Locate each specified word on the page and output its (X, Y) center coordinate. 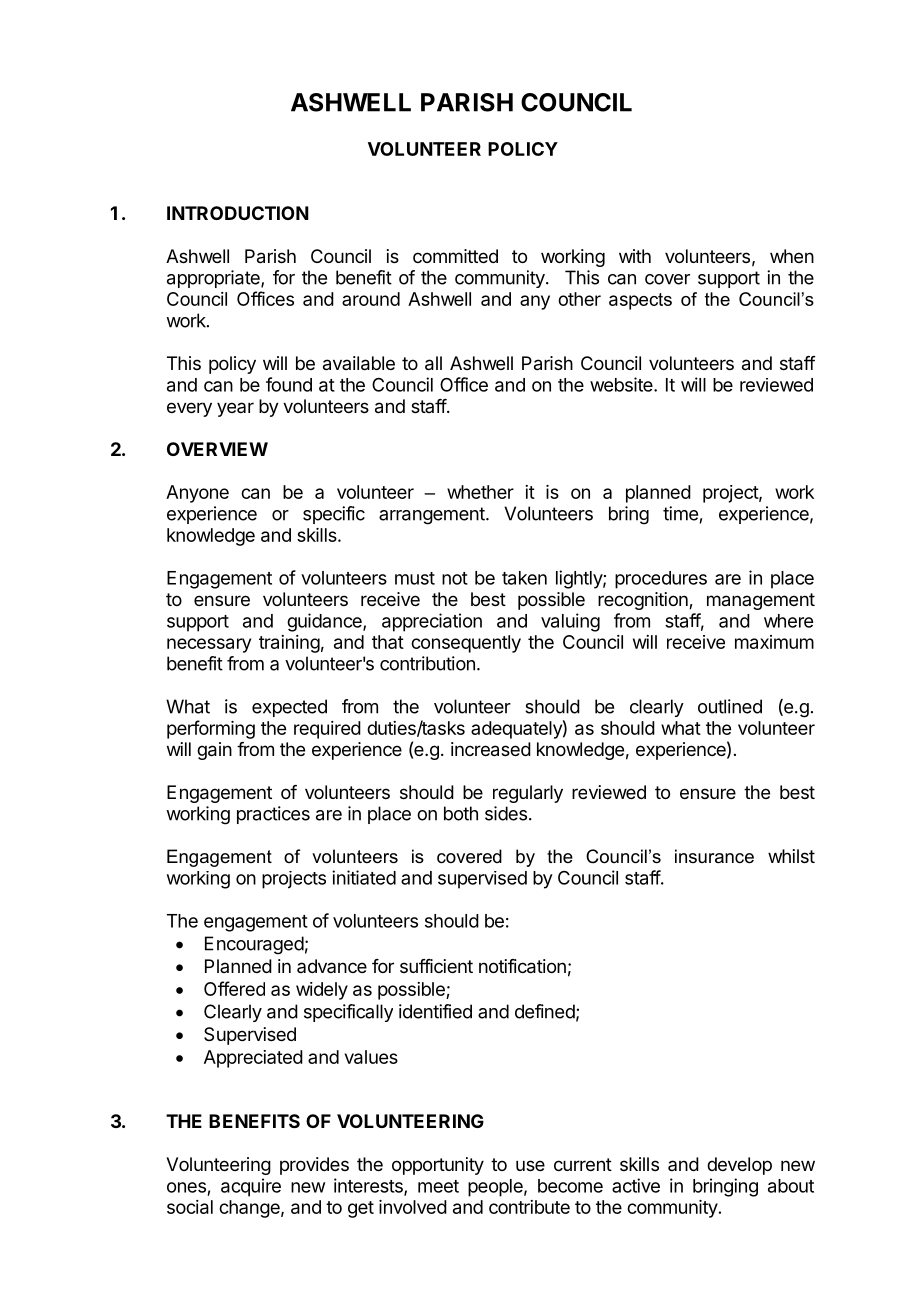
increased (491, 749)
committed (455, 256)
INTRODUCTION (238, 213)
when (792, 256)
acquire (251, 1187)
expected (289, 708)
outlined (730, 706)
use (530, 1165)
